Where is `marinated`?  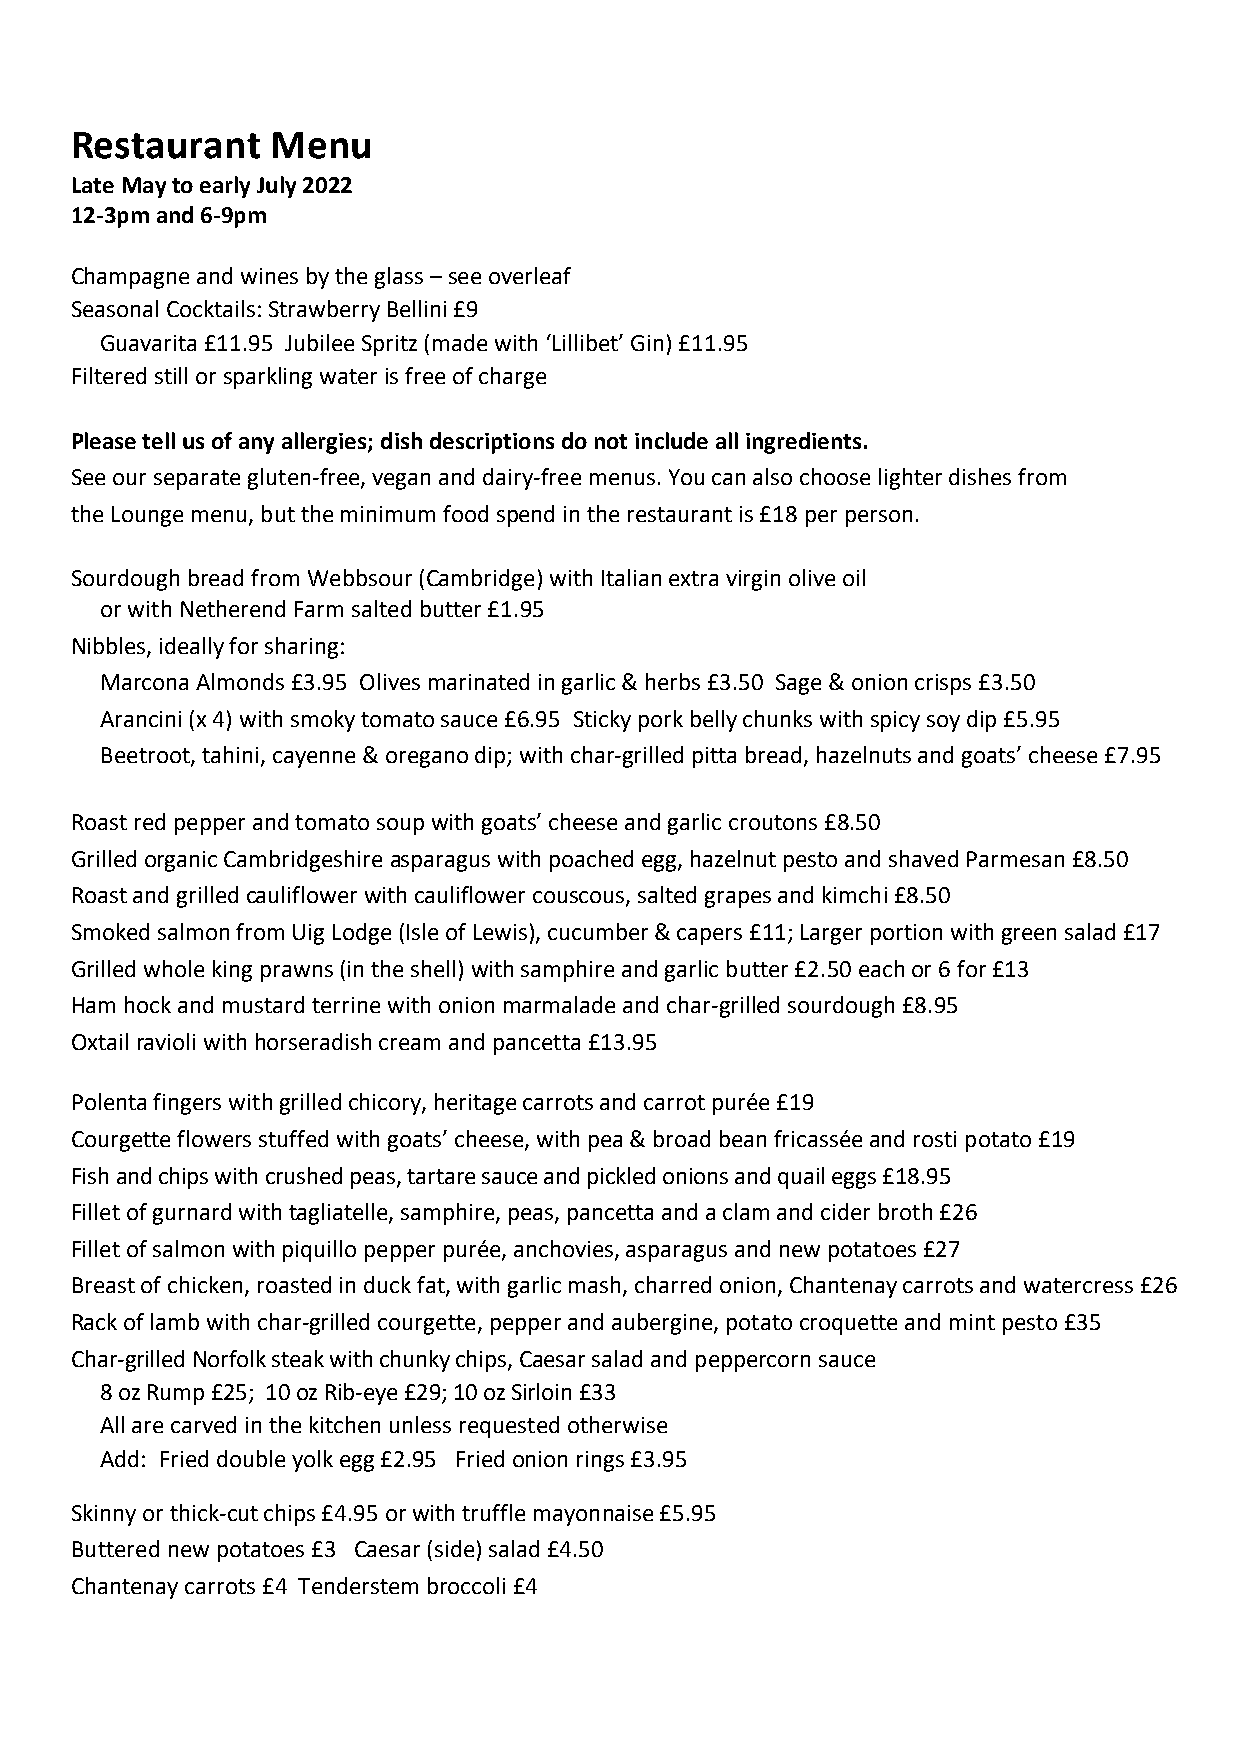
marinated is located at coordinates (479, 681).
